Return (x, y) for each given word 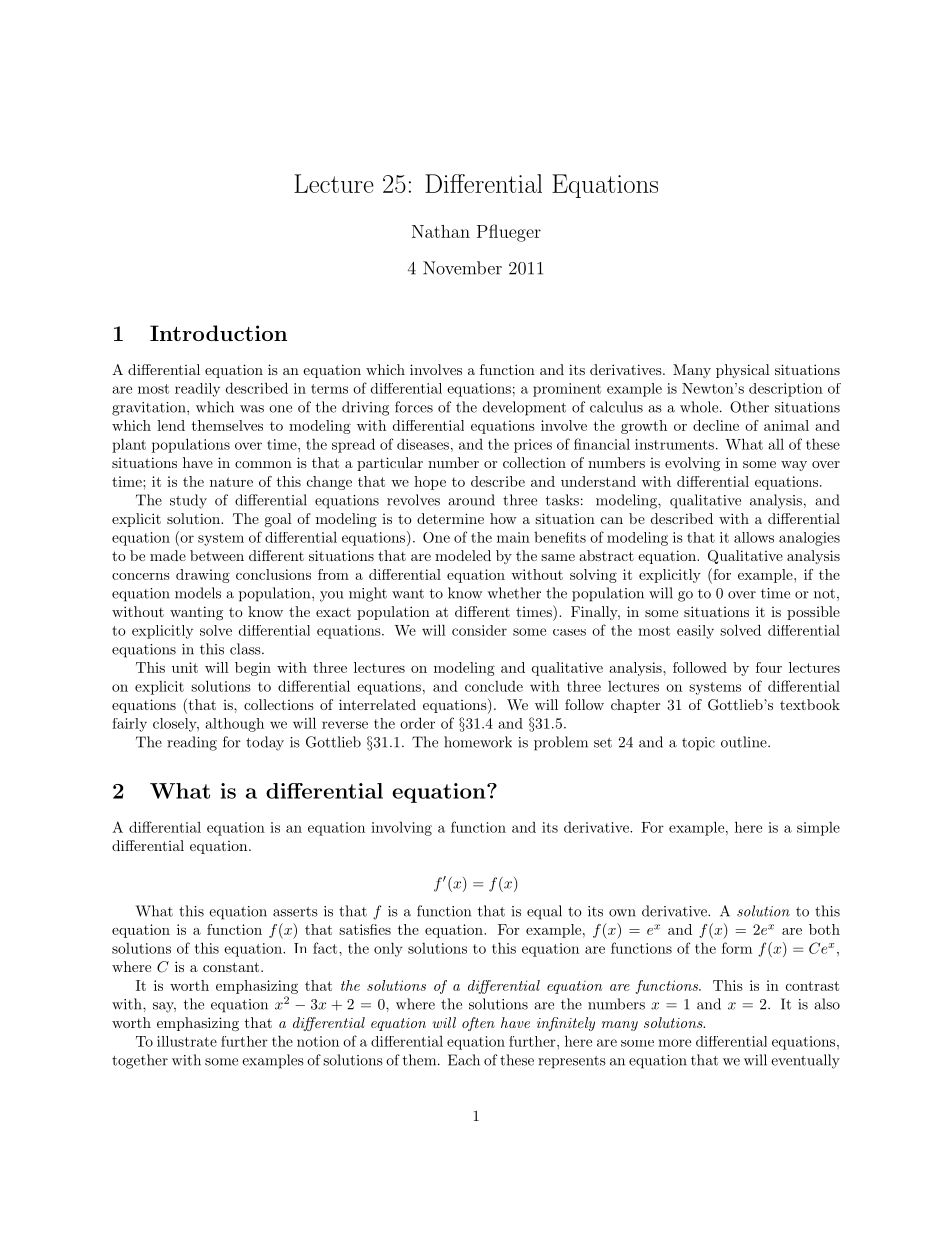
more (674, 1043)
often (478, 1024)
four (769, 667)
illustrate (187, 1041)
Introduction (218, 333)
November (462, 268)
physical (743, 371)
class (246, 649)
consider (479, 630)
